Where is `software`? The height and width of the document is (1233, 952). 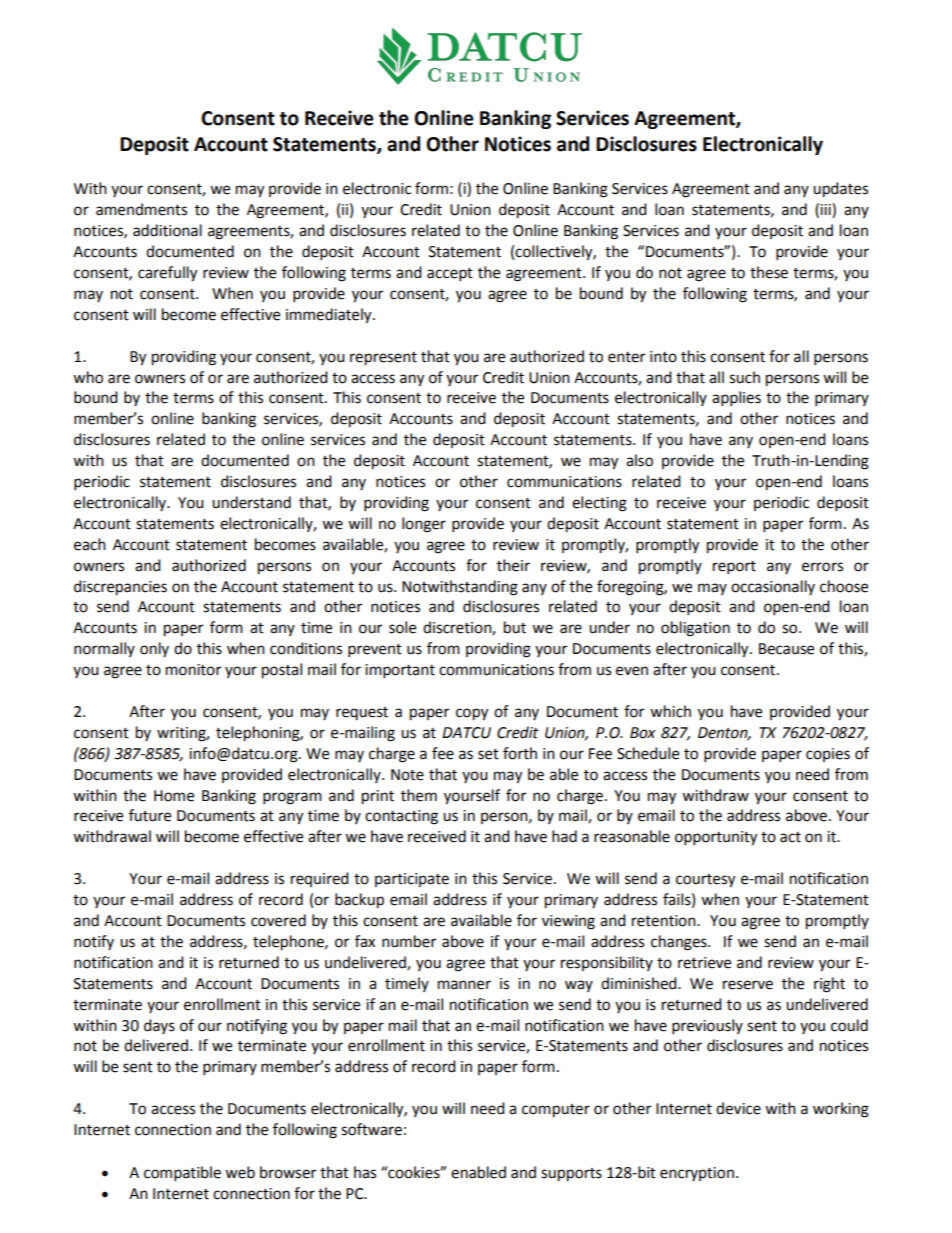 software is located at coordinates (371, 1129).
